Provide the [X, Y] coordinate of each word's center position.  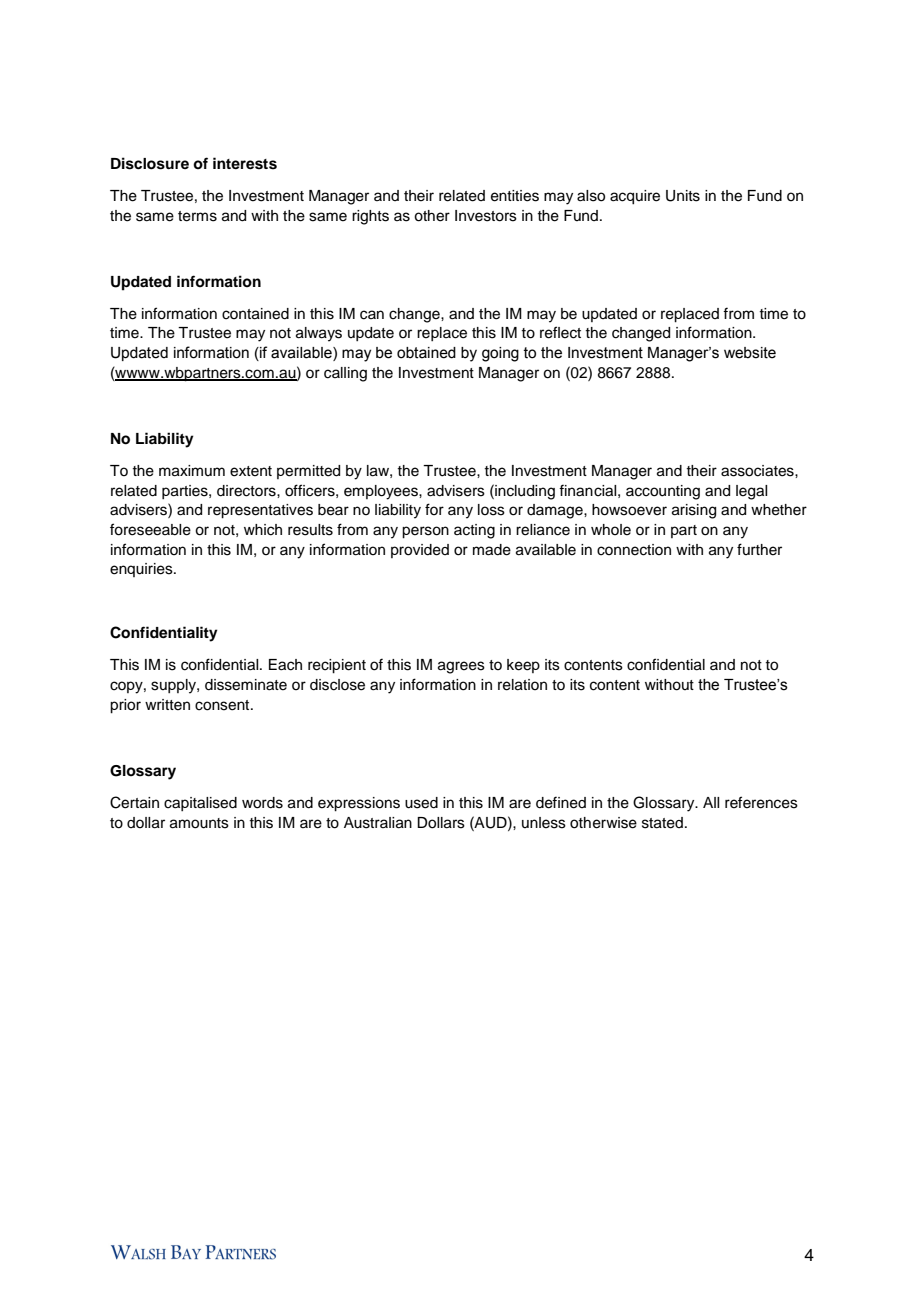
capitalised [200, 804]
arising [694, 511]
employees [382, 492]
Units [683, 196]
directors [247, 491]
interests [245, 163]
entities [515, 196]
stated [662, 823]
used [421, 803]
